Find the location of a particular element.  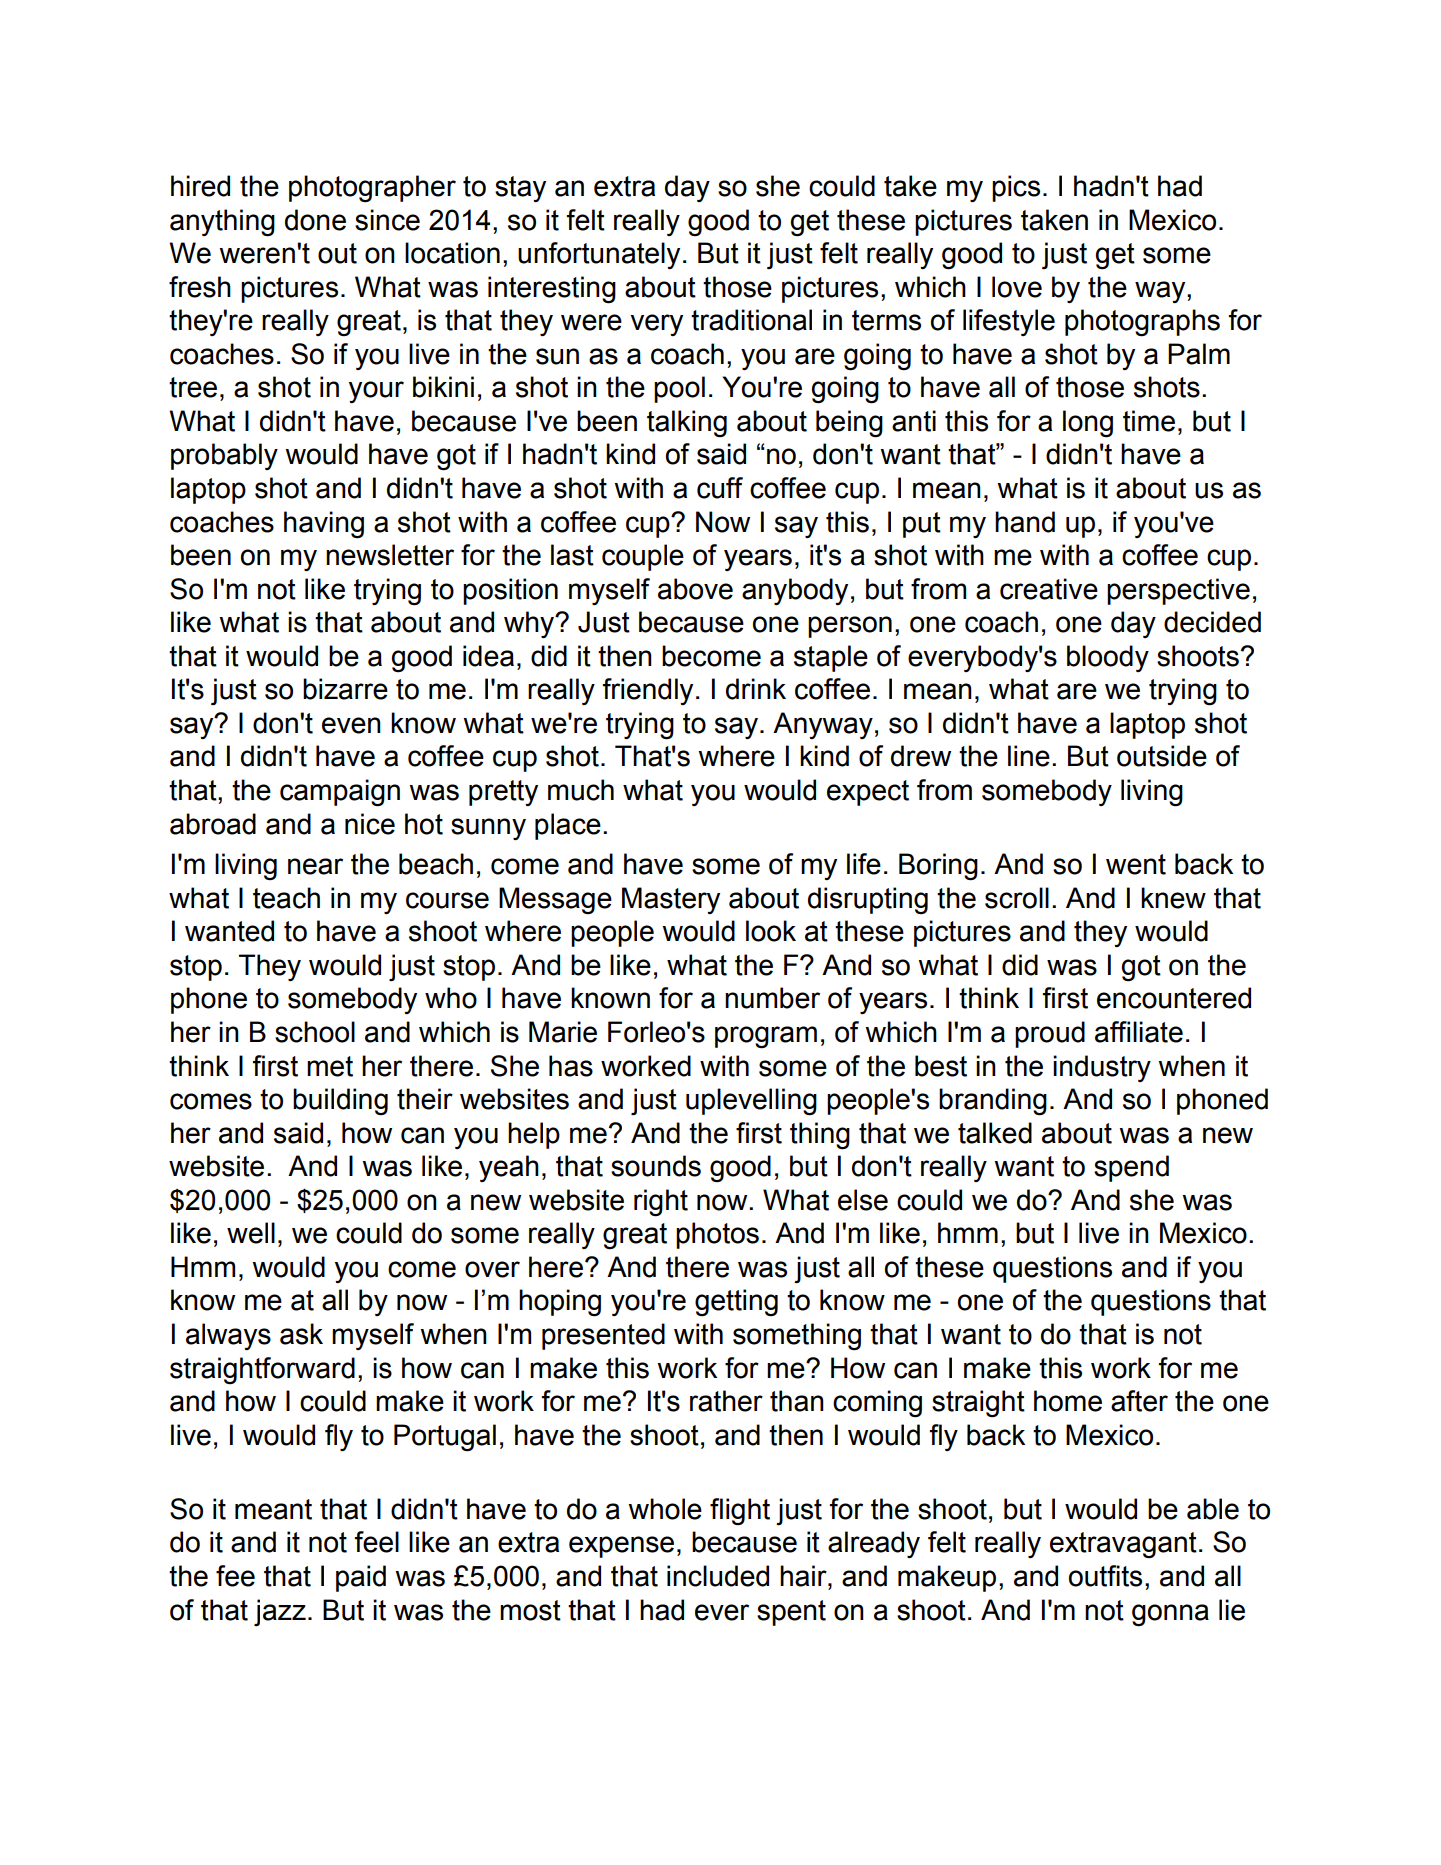

outfits is located at coordinates (1105, 1576).
